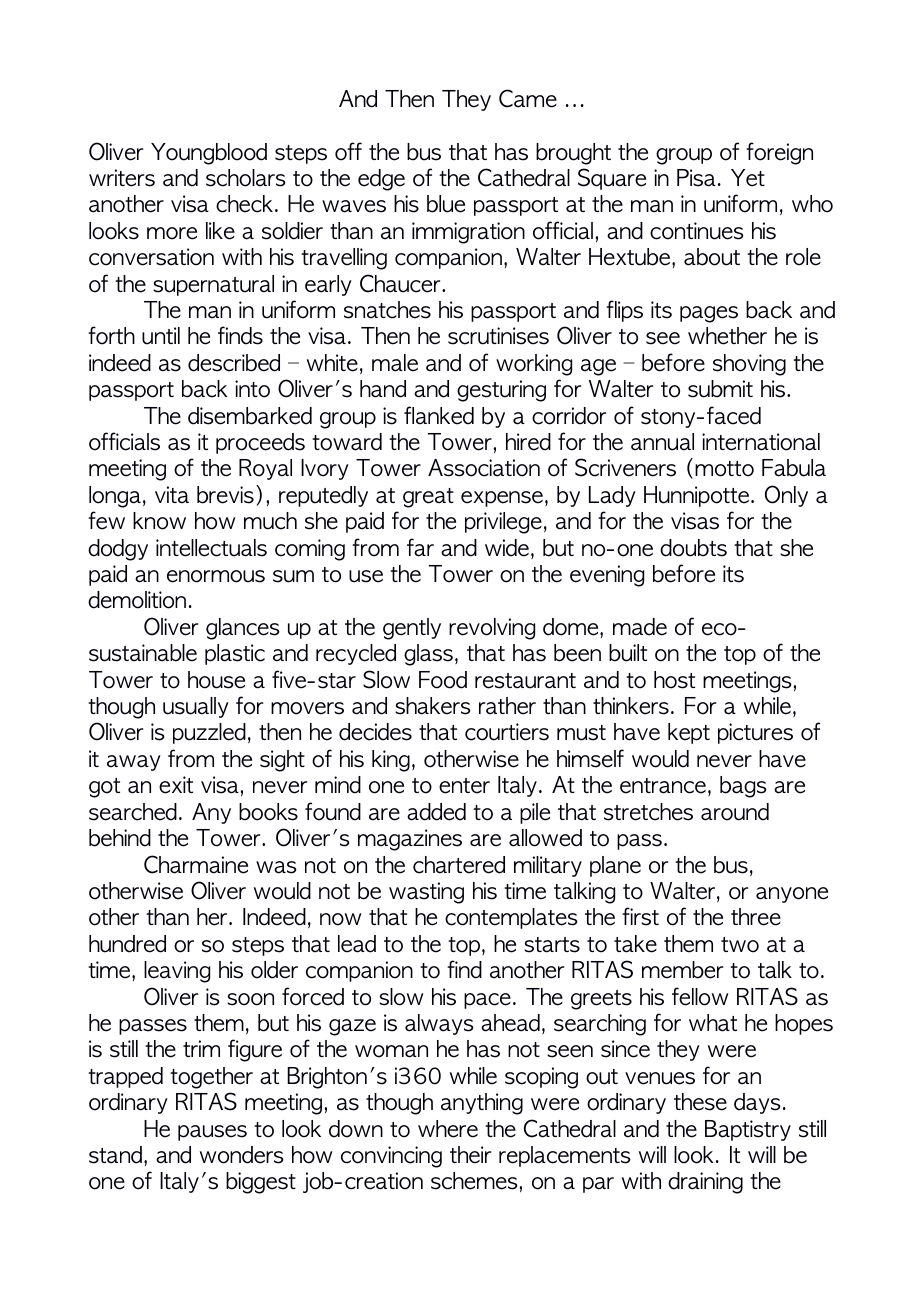 The width and height of the page is (924, 1308). I want to click on pauses, so click(212, 1133).
